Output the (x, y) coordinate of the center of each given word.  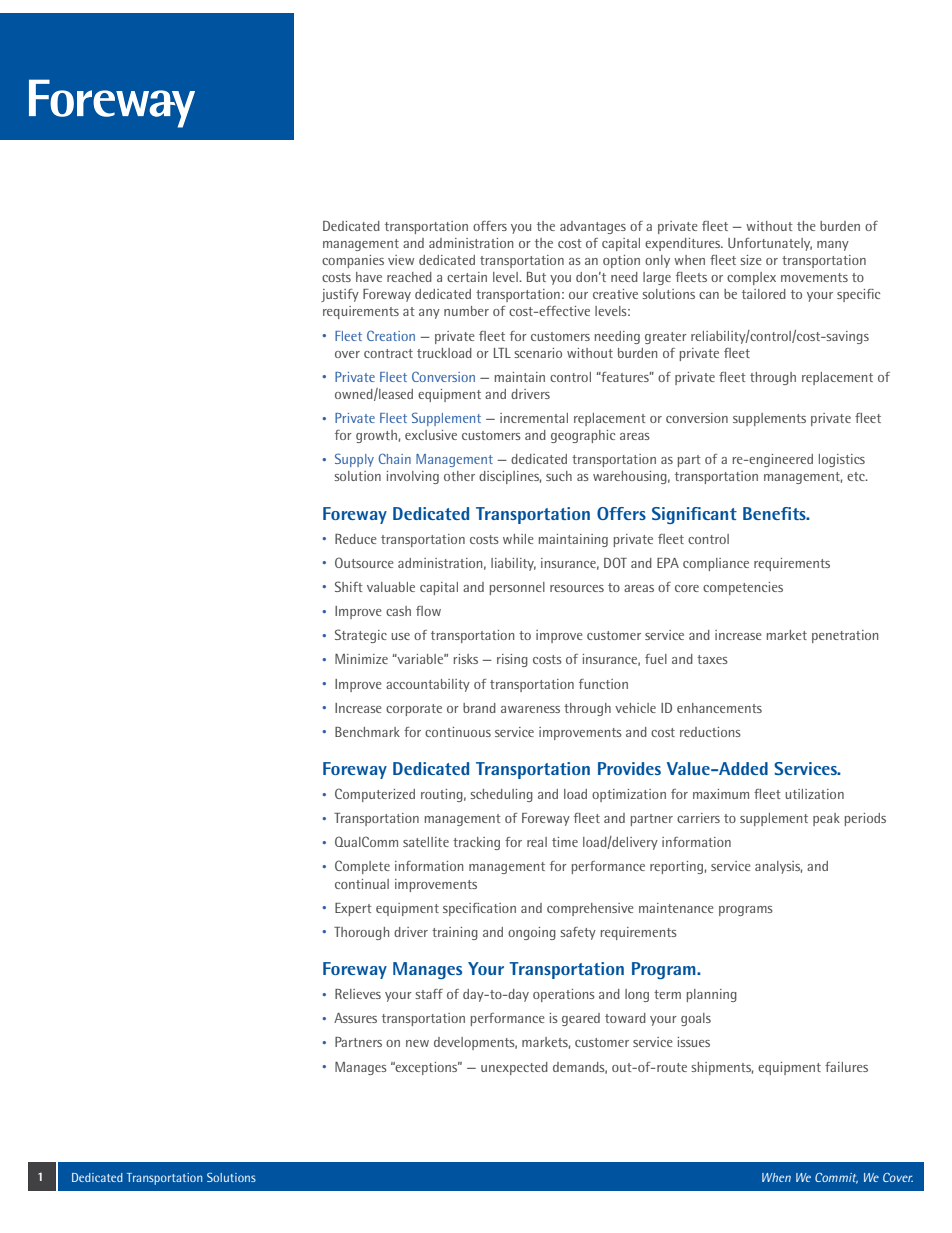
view (401, 260)
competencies (743, 588)
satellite (426, 842)
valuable (391, 587)
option (621, 261)
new (417, 1043)
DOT (615, 562)
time (565, 842)
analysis (778, 867)
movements (814, 277)
